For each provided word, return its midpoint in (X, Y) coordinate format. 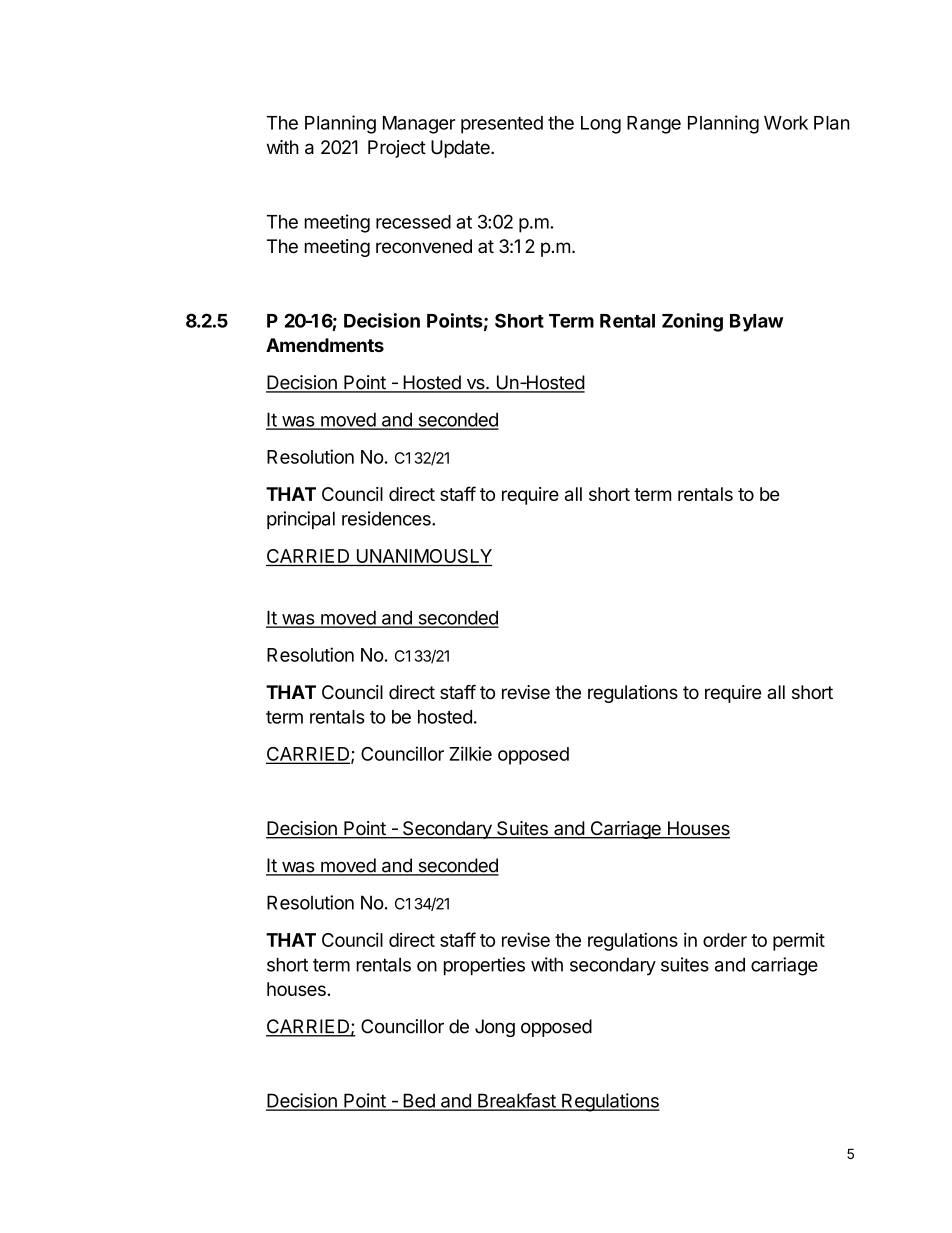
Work (786, 123)
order (725, 940)
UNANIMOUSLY (423, 557)
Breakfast (516, 1101)
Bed (419, 1101)
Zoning (692, 322)
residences (387, 518)
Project (397, 149)
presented (502, 125)
